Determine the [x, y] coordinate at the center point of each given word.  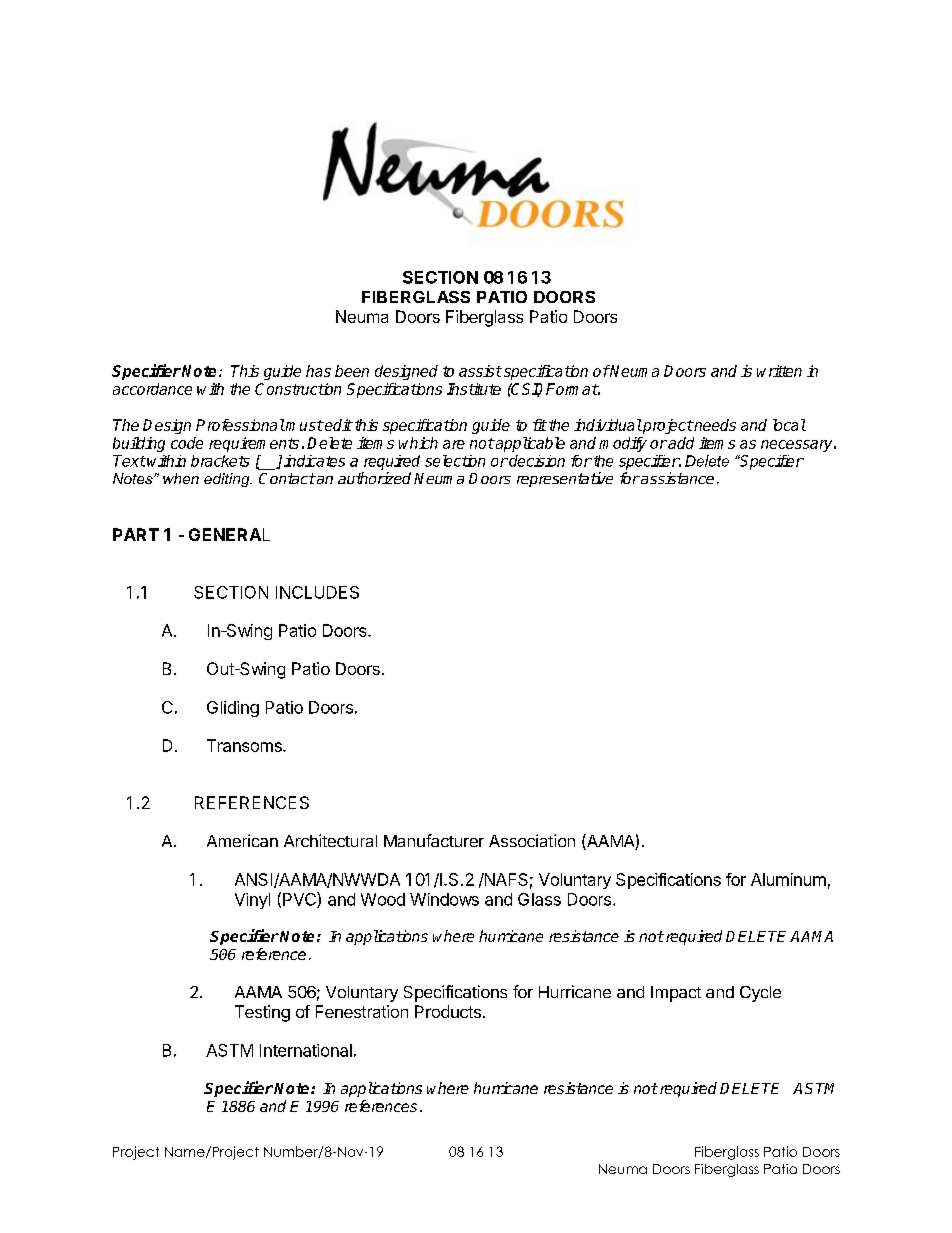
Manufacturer [434, 840]
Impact [676, 994]
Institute [474, 389]
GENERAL [229, 534]
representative [565, 479]
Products [448, 1011]
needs [714, 425]
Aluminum [788, 879]
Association [532, 840]
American [242, 840]
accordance [152, 389]
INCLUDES [317, 592]
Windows [444, 899]
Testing [262, 1013]
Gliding [233, 709]
